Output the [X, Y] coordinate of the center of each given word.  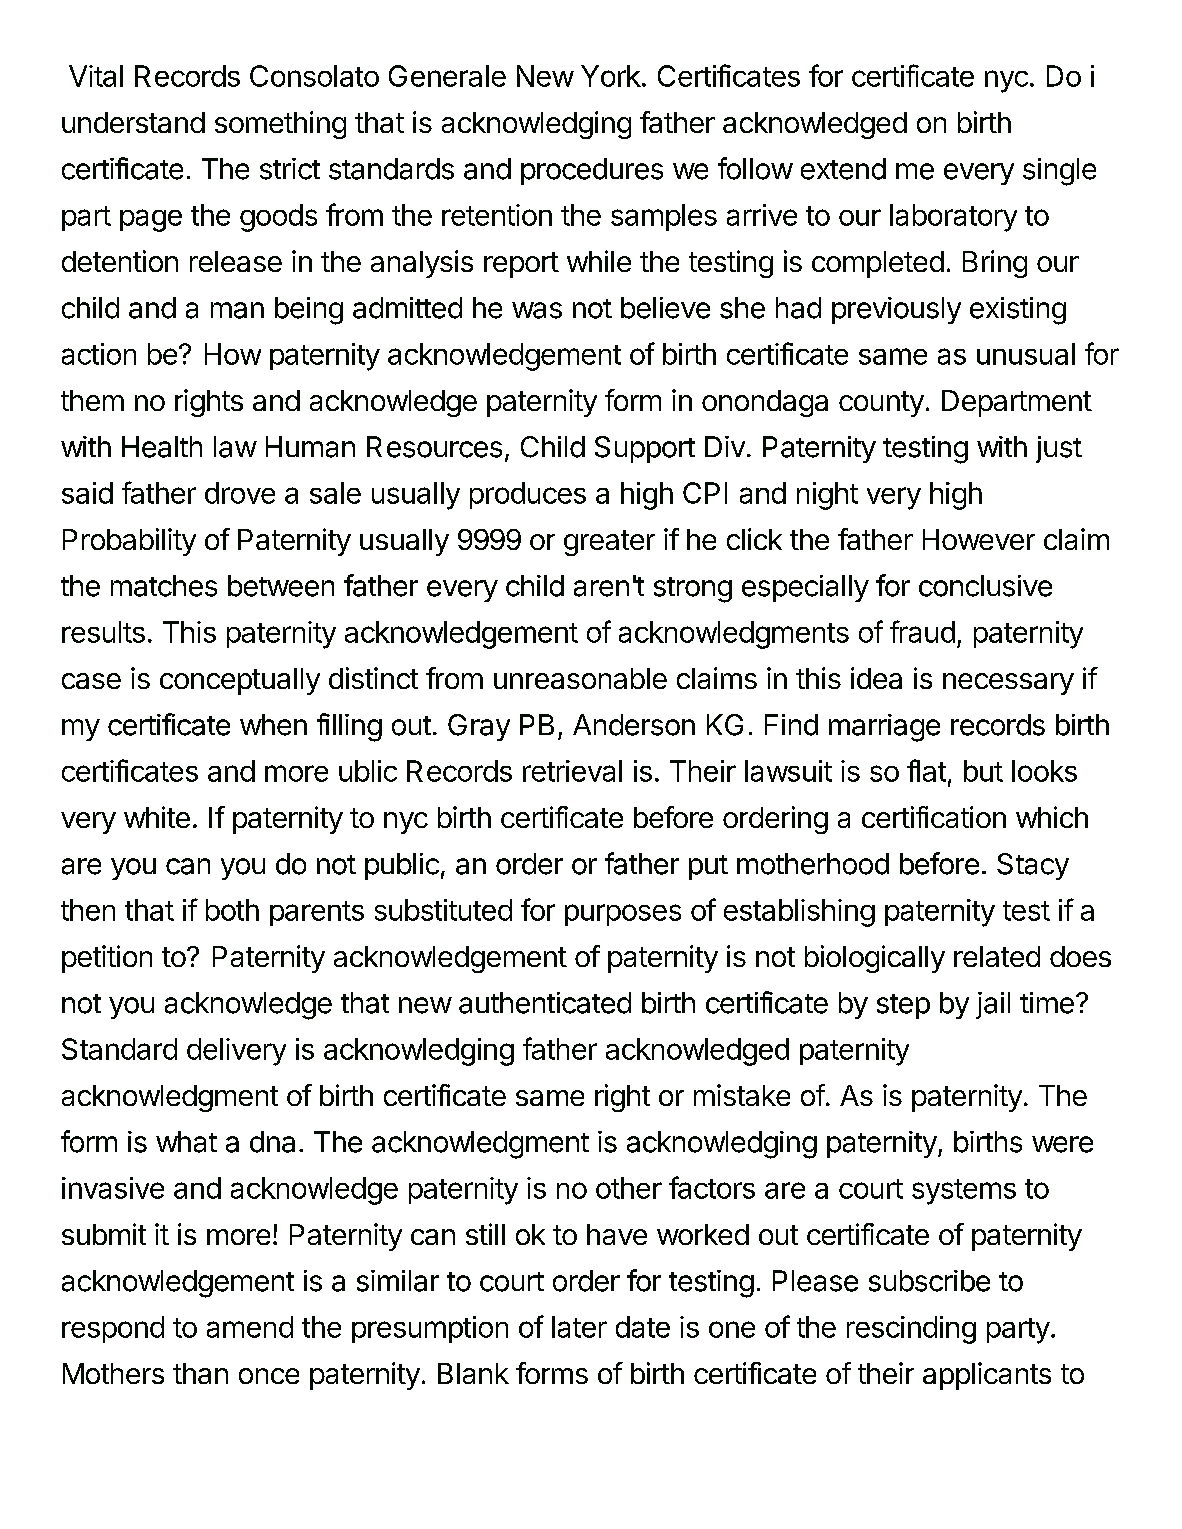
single [1059, 172]
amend [250, 1327]
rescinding [911, 1330]
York [611, 76]
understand [133, 122]
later [579, 1327]
